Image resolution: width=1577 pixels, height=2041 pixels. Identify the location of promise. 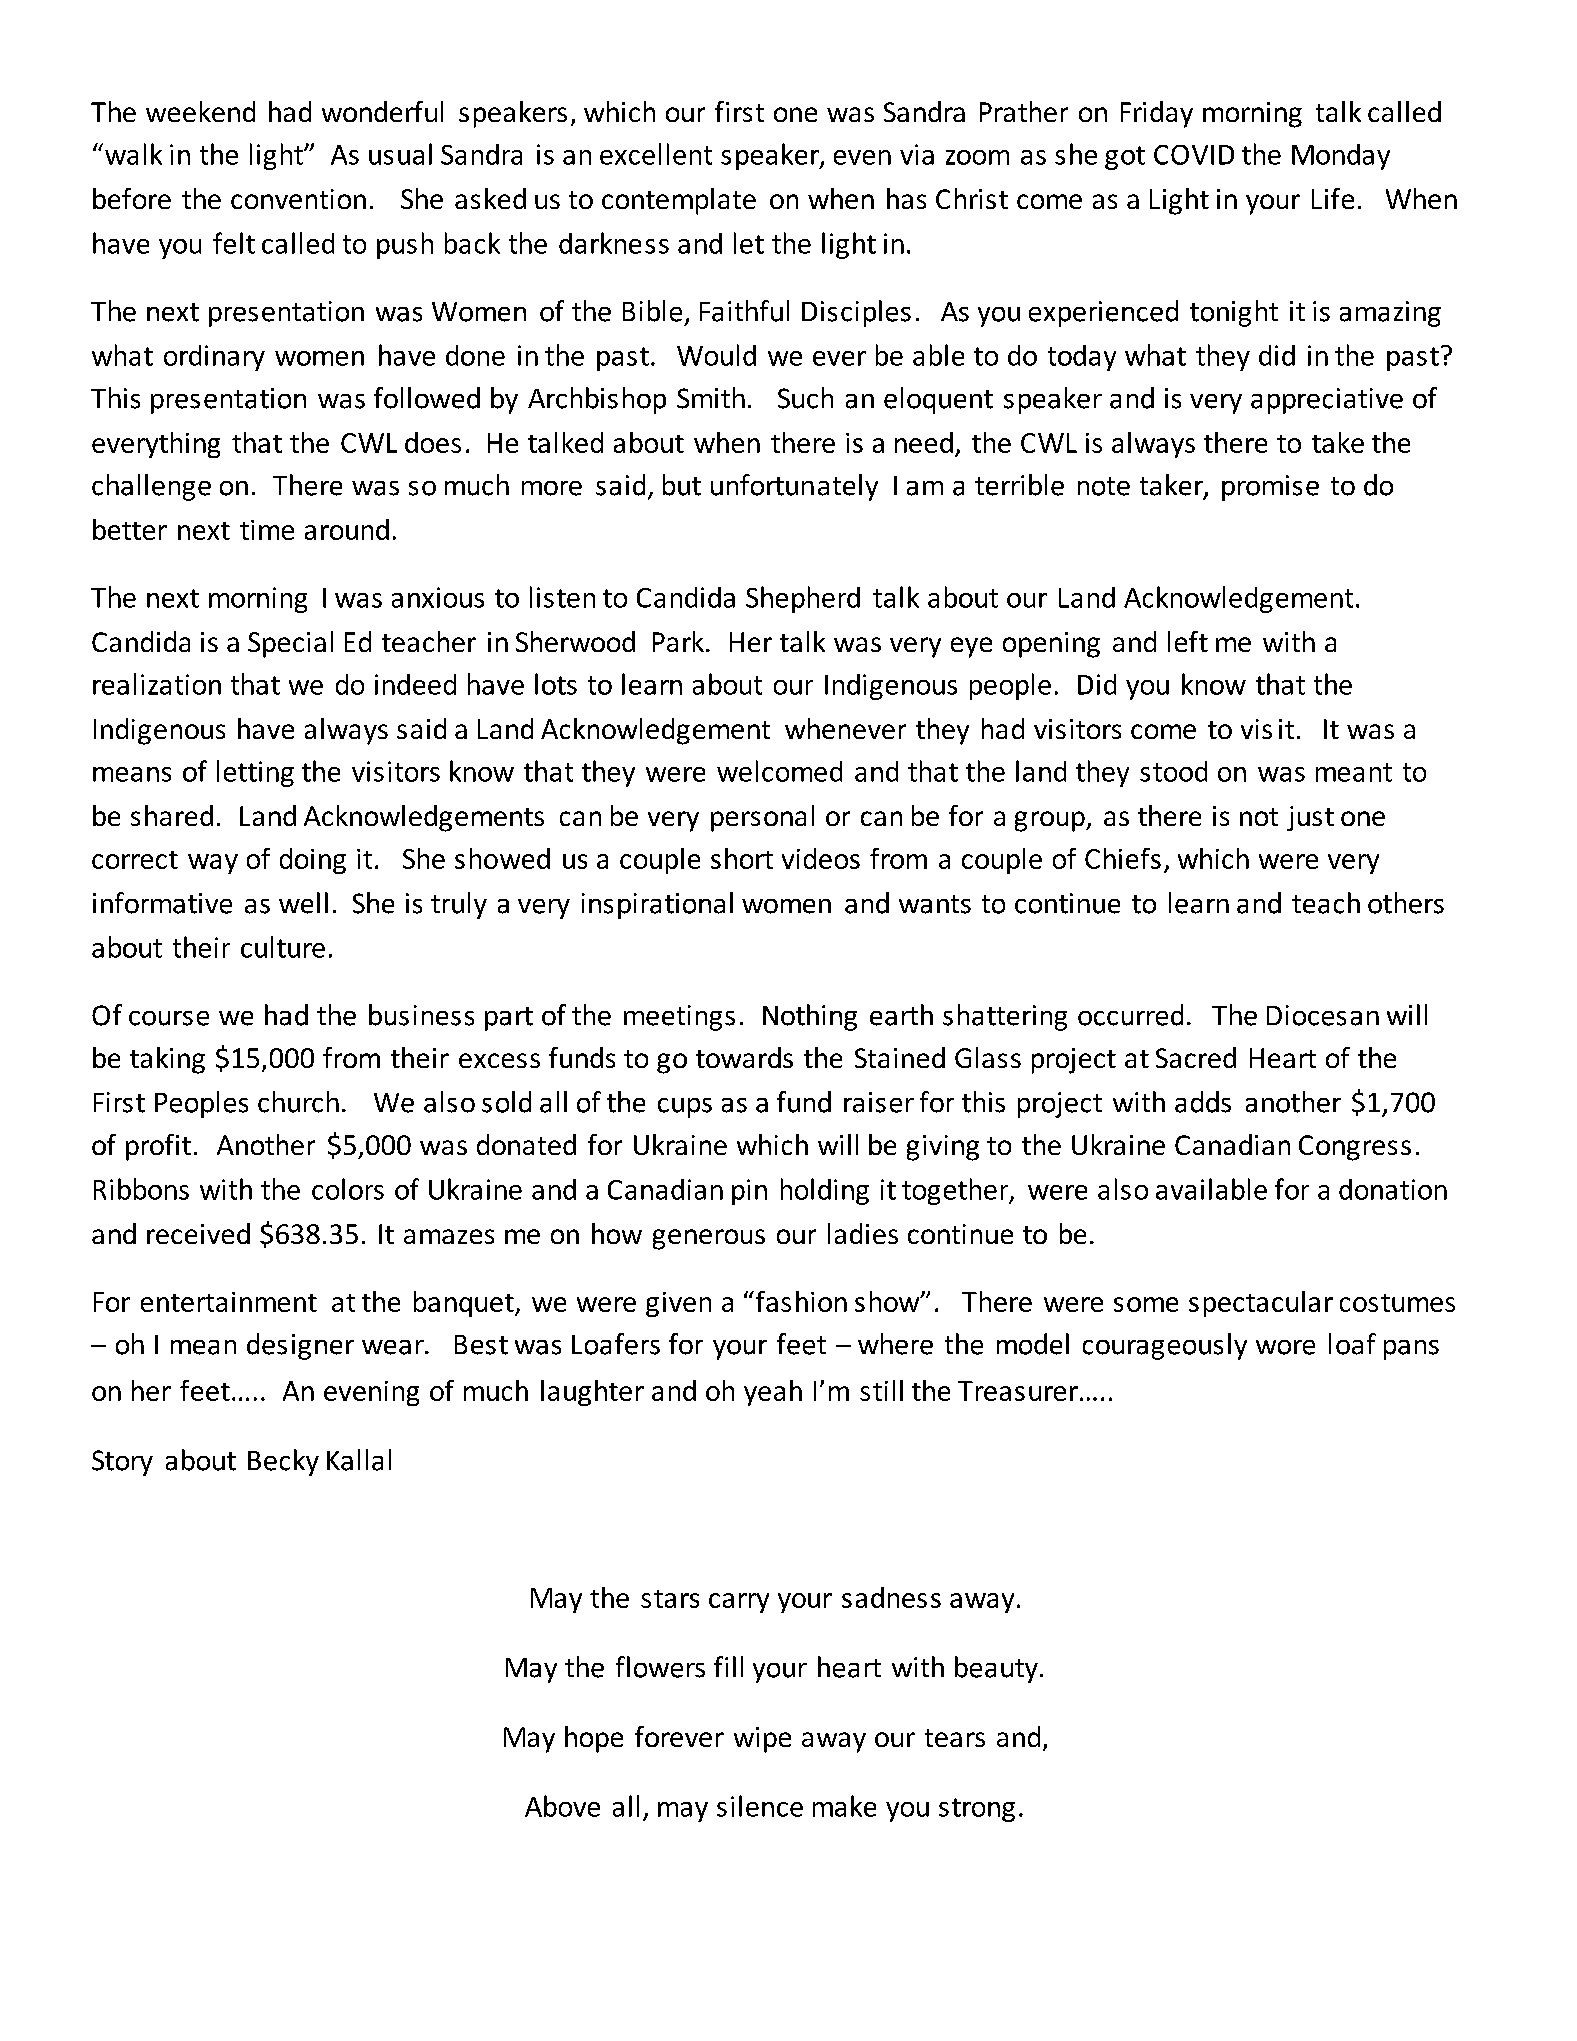
(1270, 488).
